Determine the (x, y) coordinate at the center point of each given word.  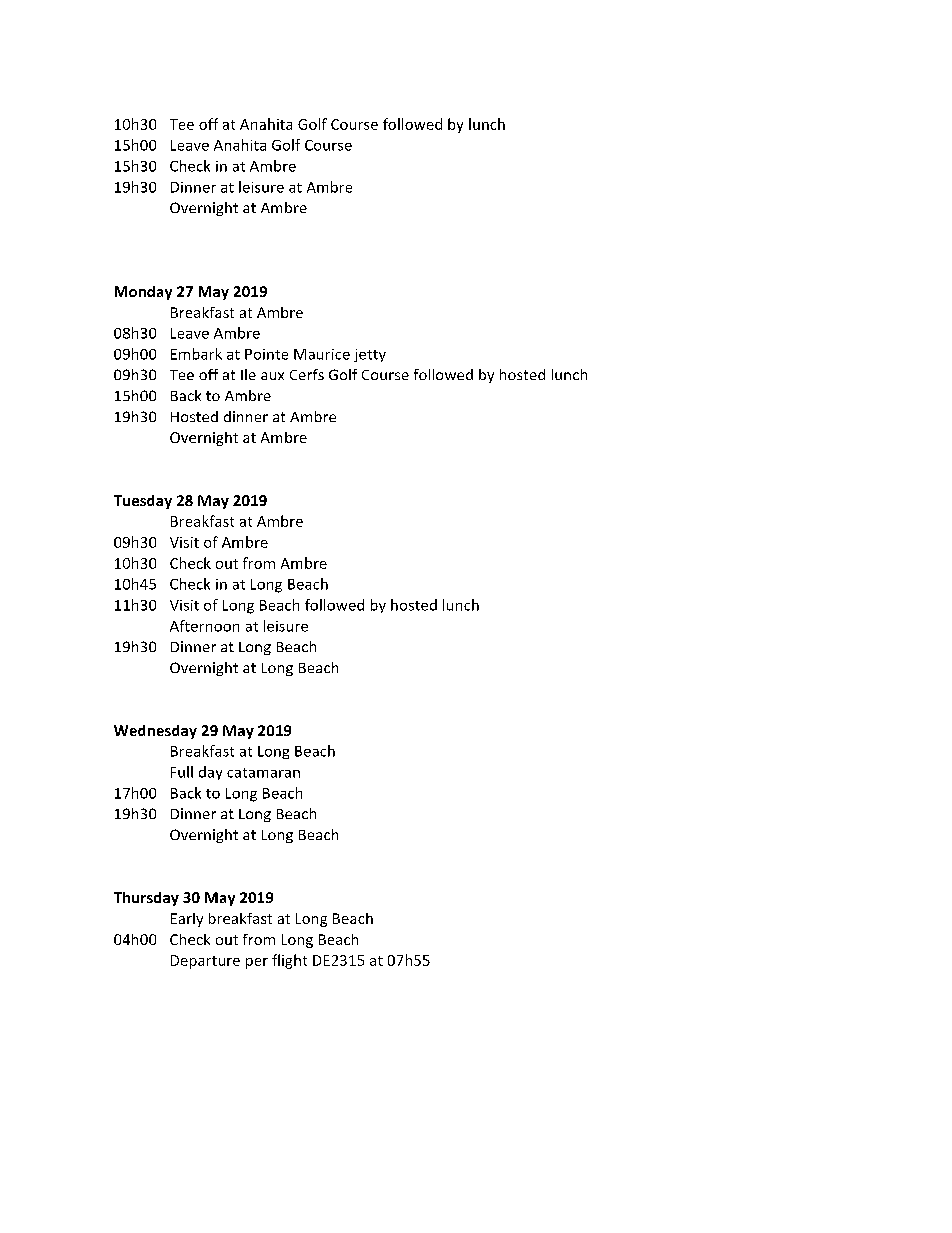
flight (289, 961)
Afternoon (204, 626)
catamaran (263, 773)
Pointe (266, 354)
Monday (143, 293)
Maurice (322, 354)
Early (187, 920)
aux (272, 376)
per (257, 963)
